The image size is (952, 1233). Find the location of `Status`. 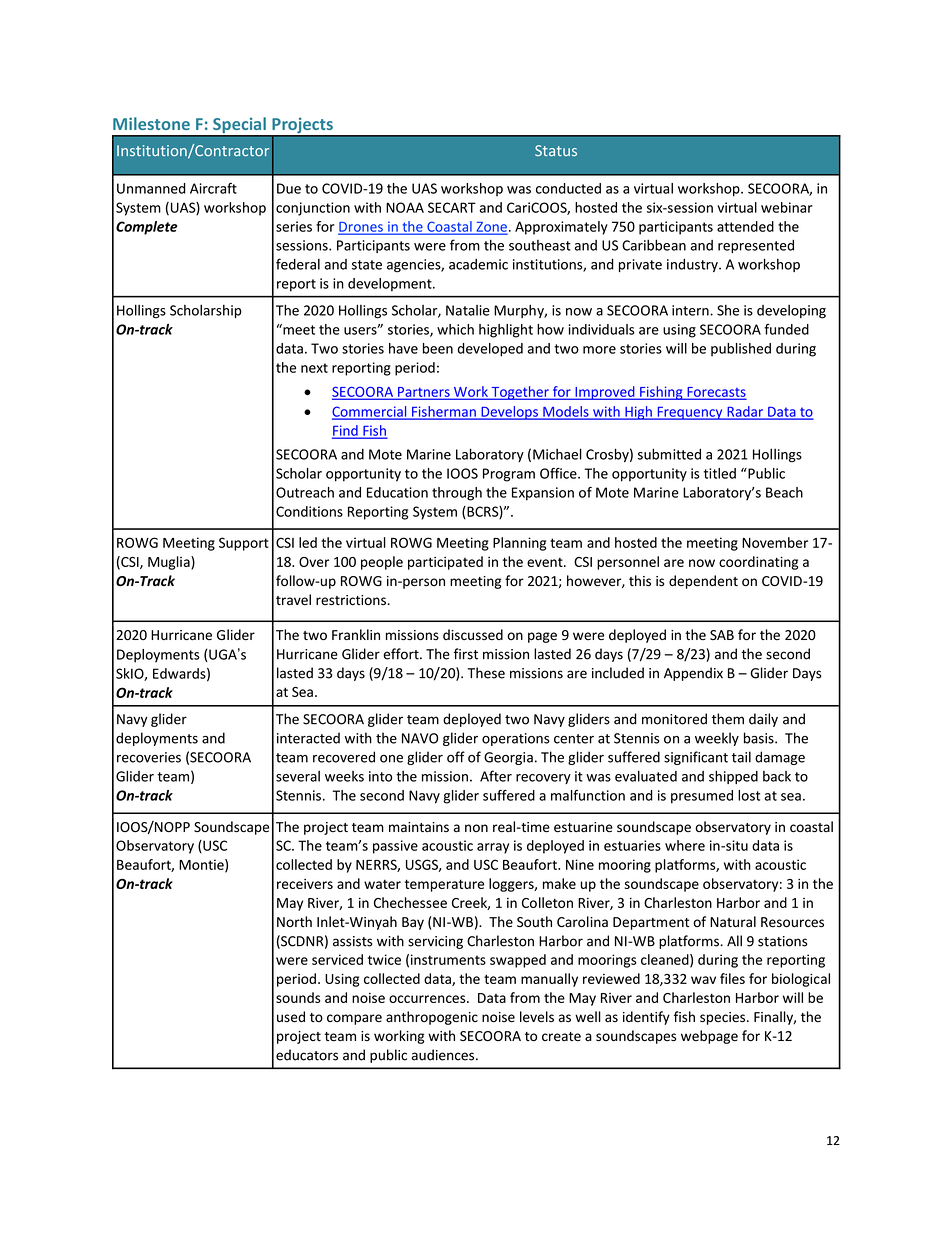

Status is located at coordinates (556, 150).
